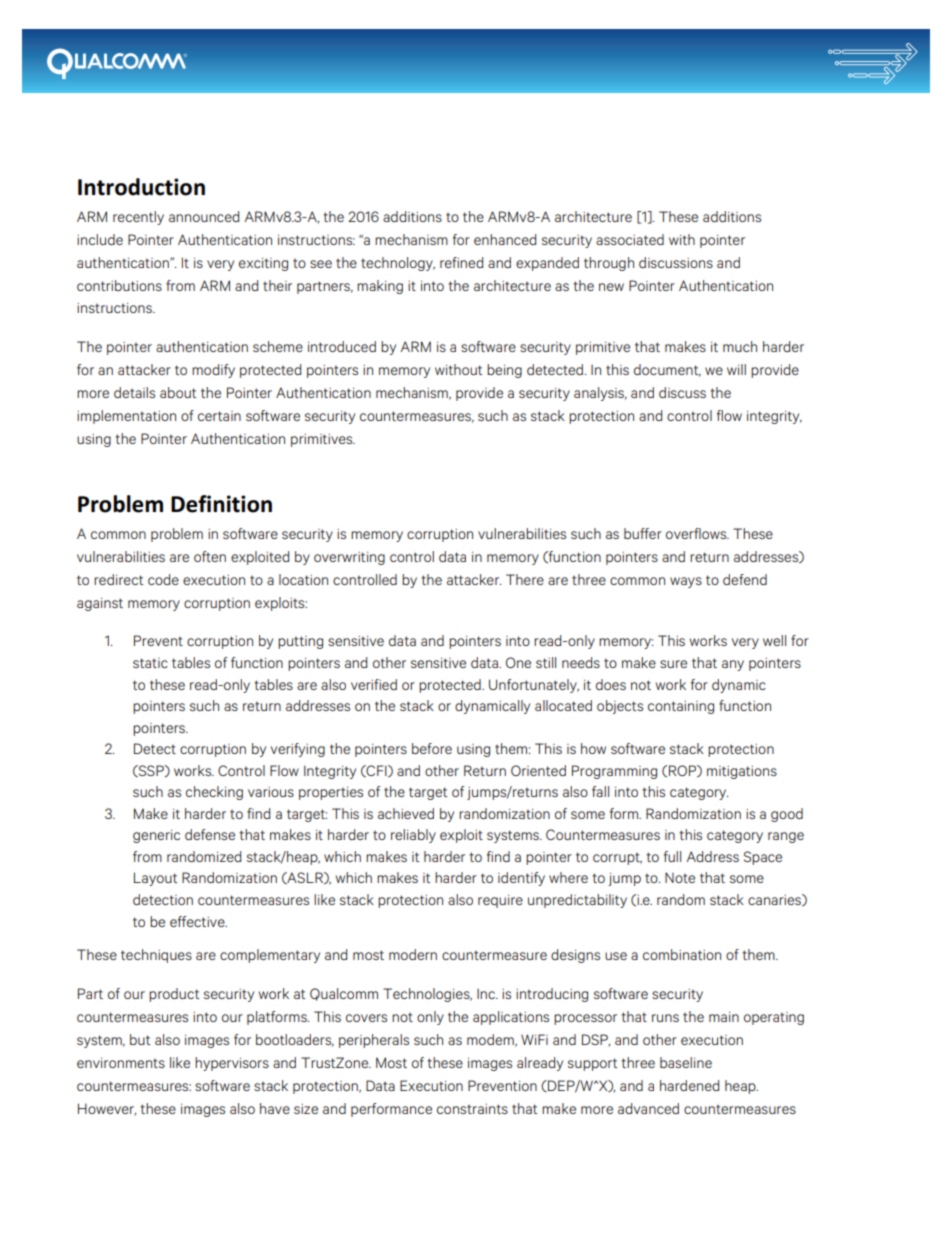 This page has width=952, height=1233. I want to click on enhanced, so click(505, 239).
